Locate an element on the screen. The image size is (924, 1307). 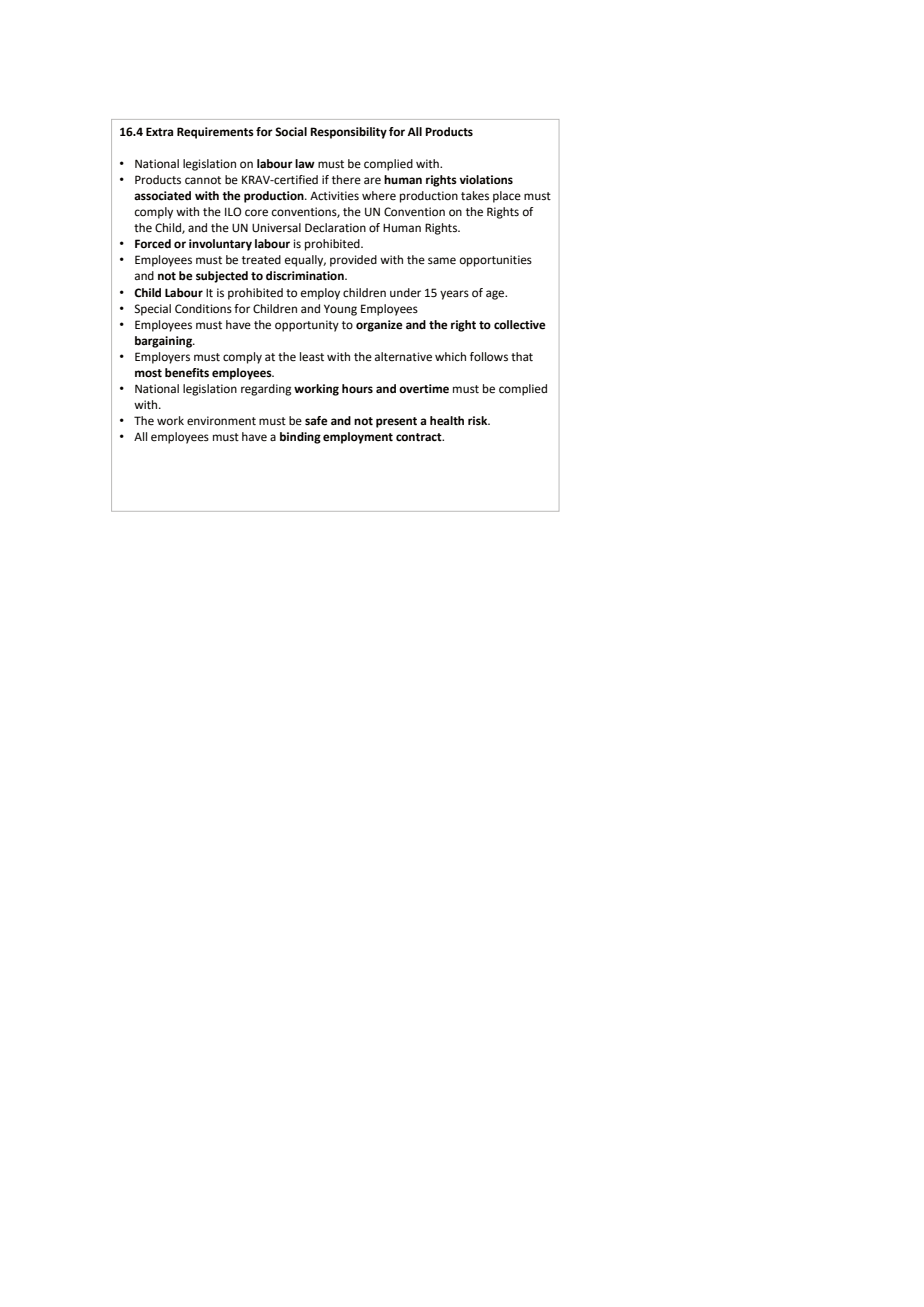
violations is located at coordinates (486, 180).
